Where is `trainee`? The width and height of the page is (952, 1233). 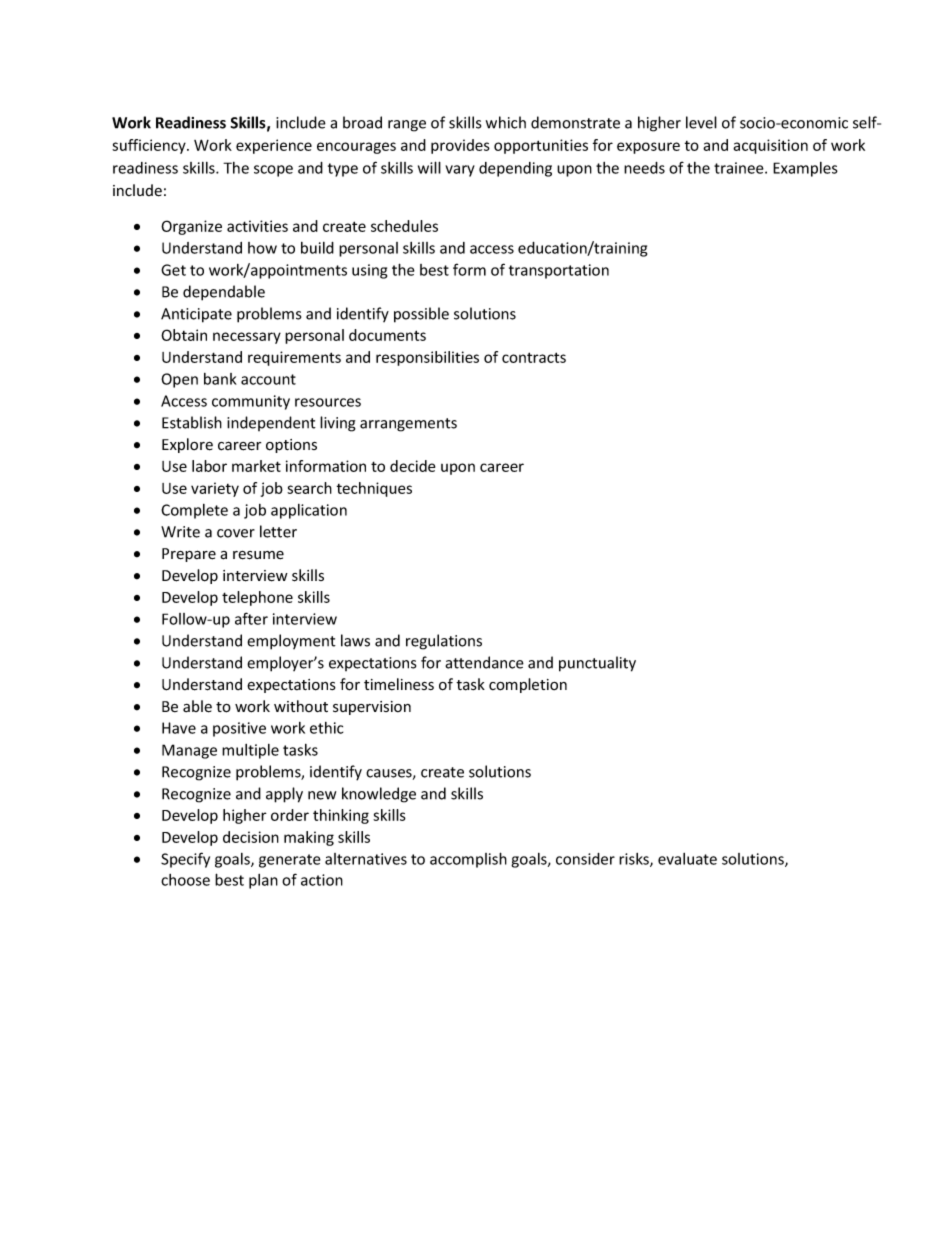 trainee is located at coordinates (740, 168).
